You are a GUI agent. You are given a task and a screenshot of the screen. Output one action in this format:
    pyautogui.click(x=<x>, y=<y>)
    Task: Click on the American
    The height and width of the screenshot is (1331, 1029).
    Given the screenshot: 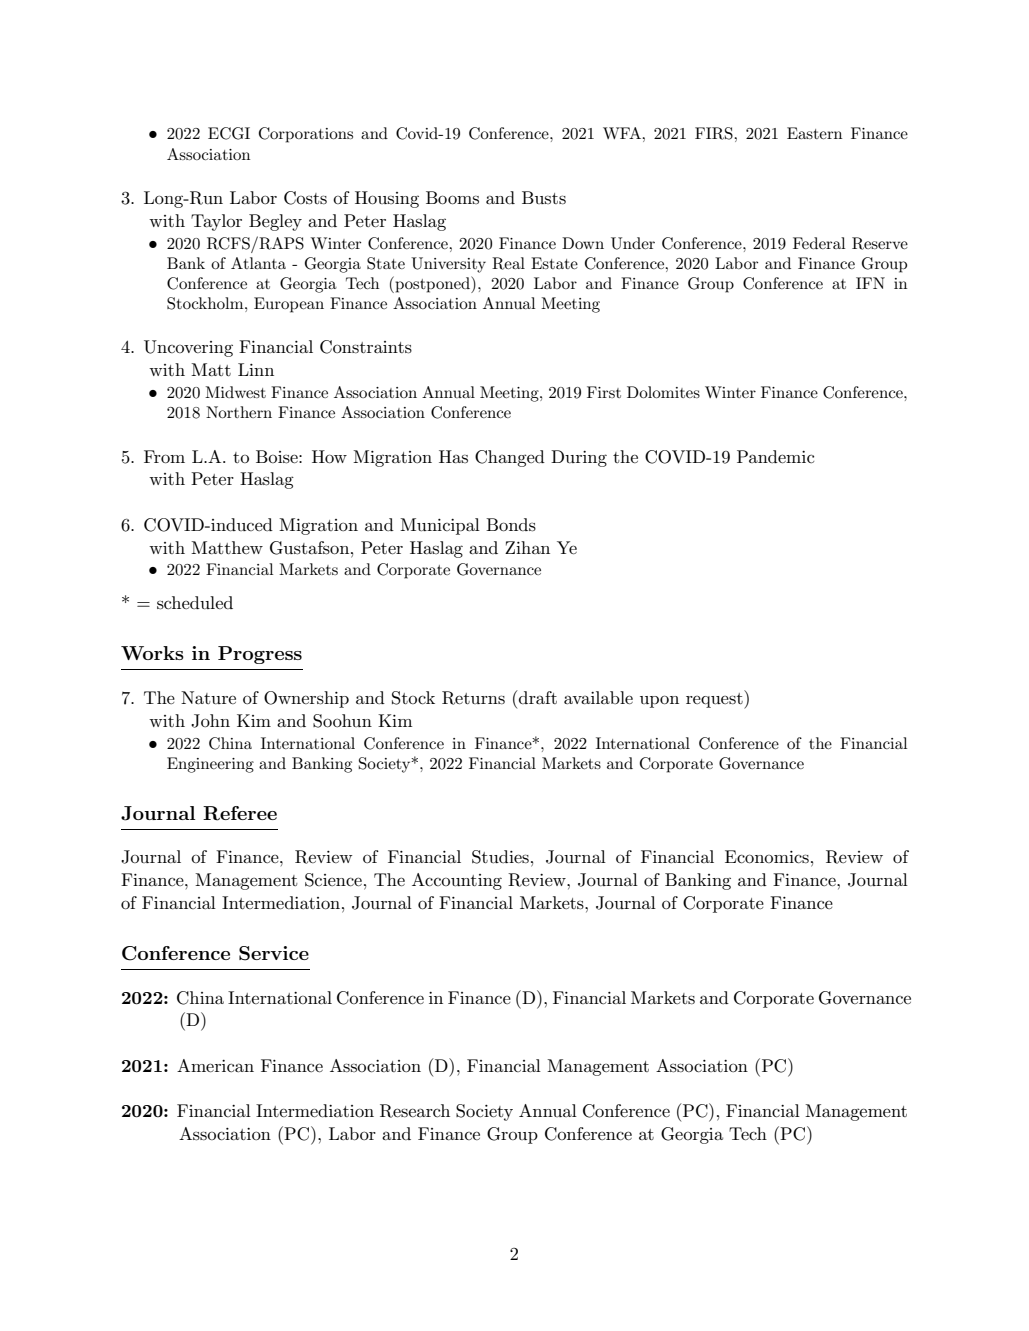 What is the action you would take?
    pyautogui.click(x=215, y=1065)
